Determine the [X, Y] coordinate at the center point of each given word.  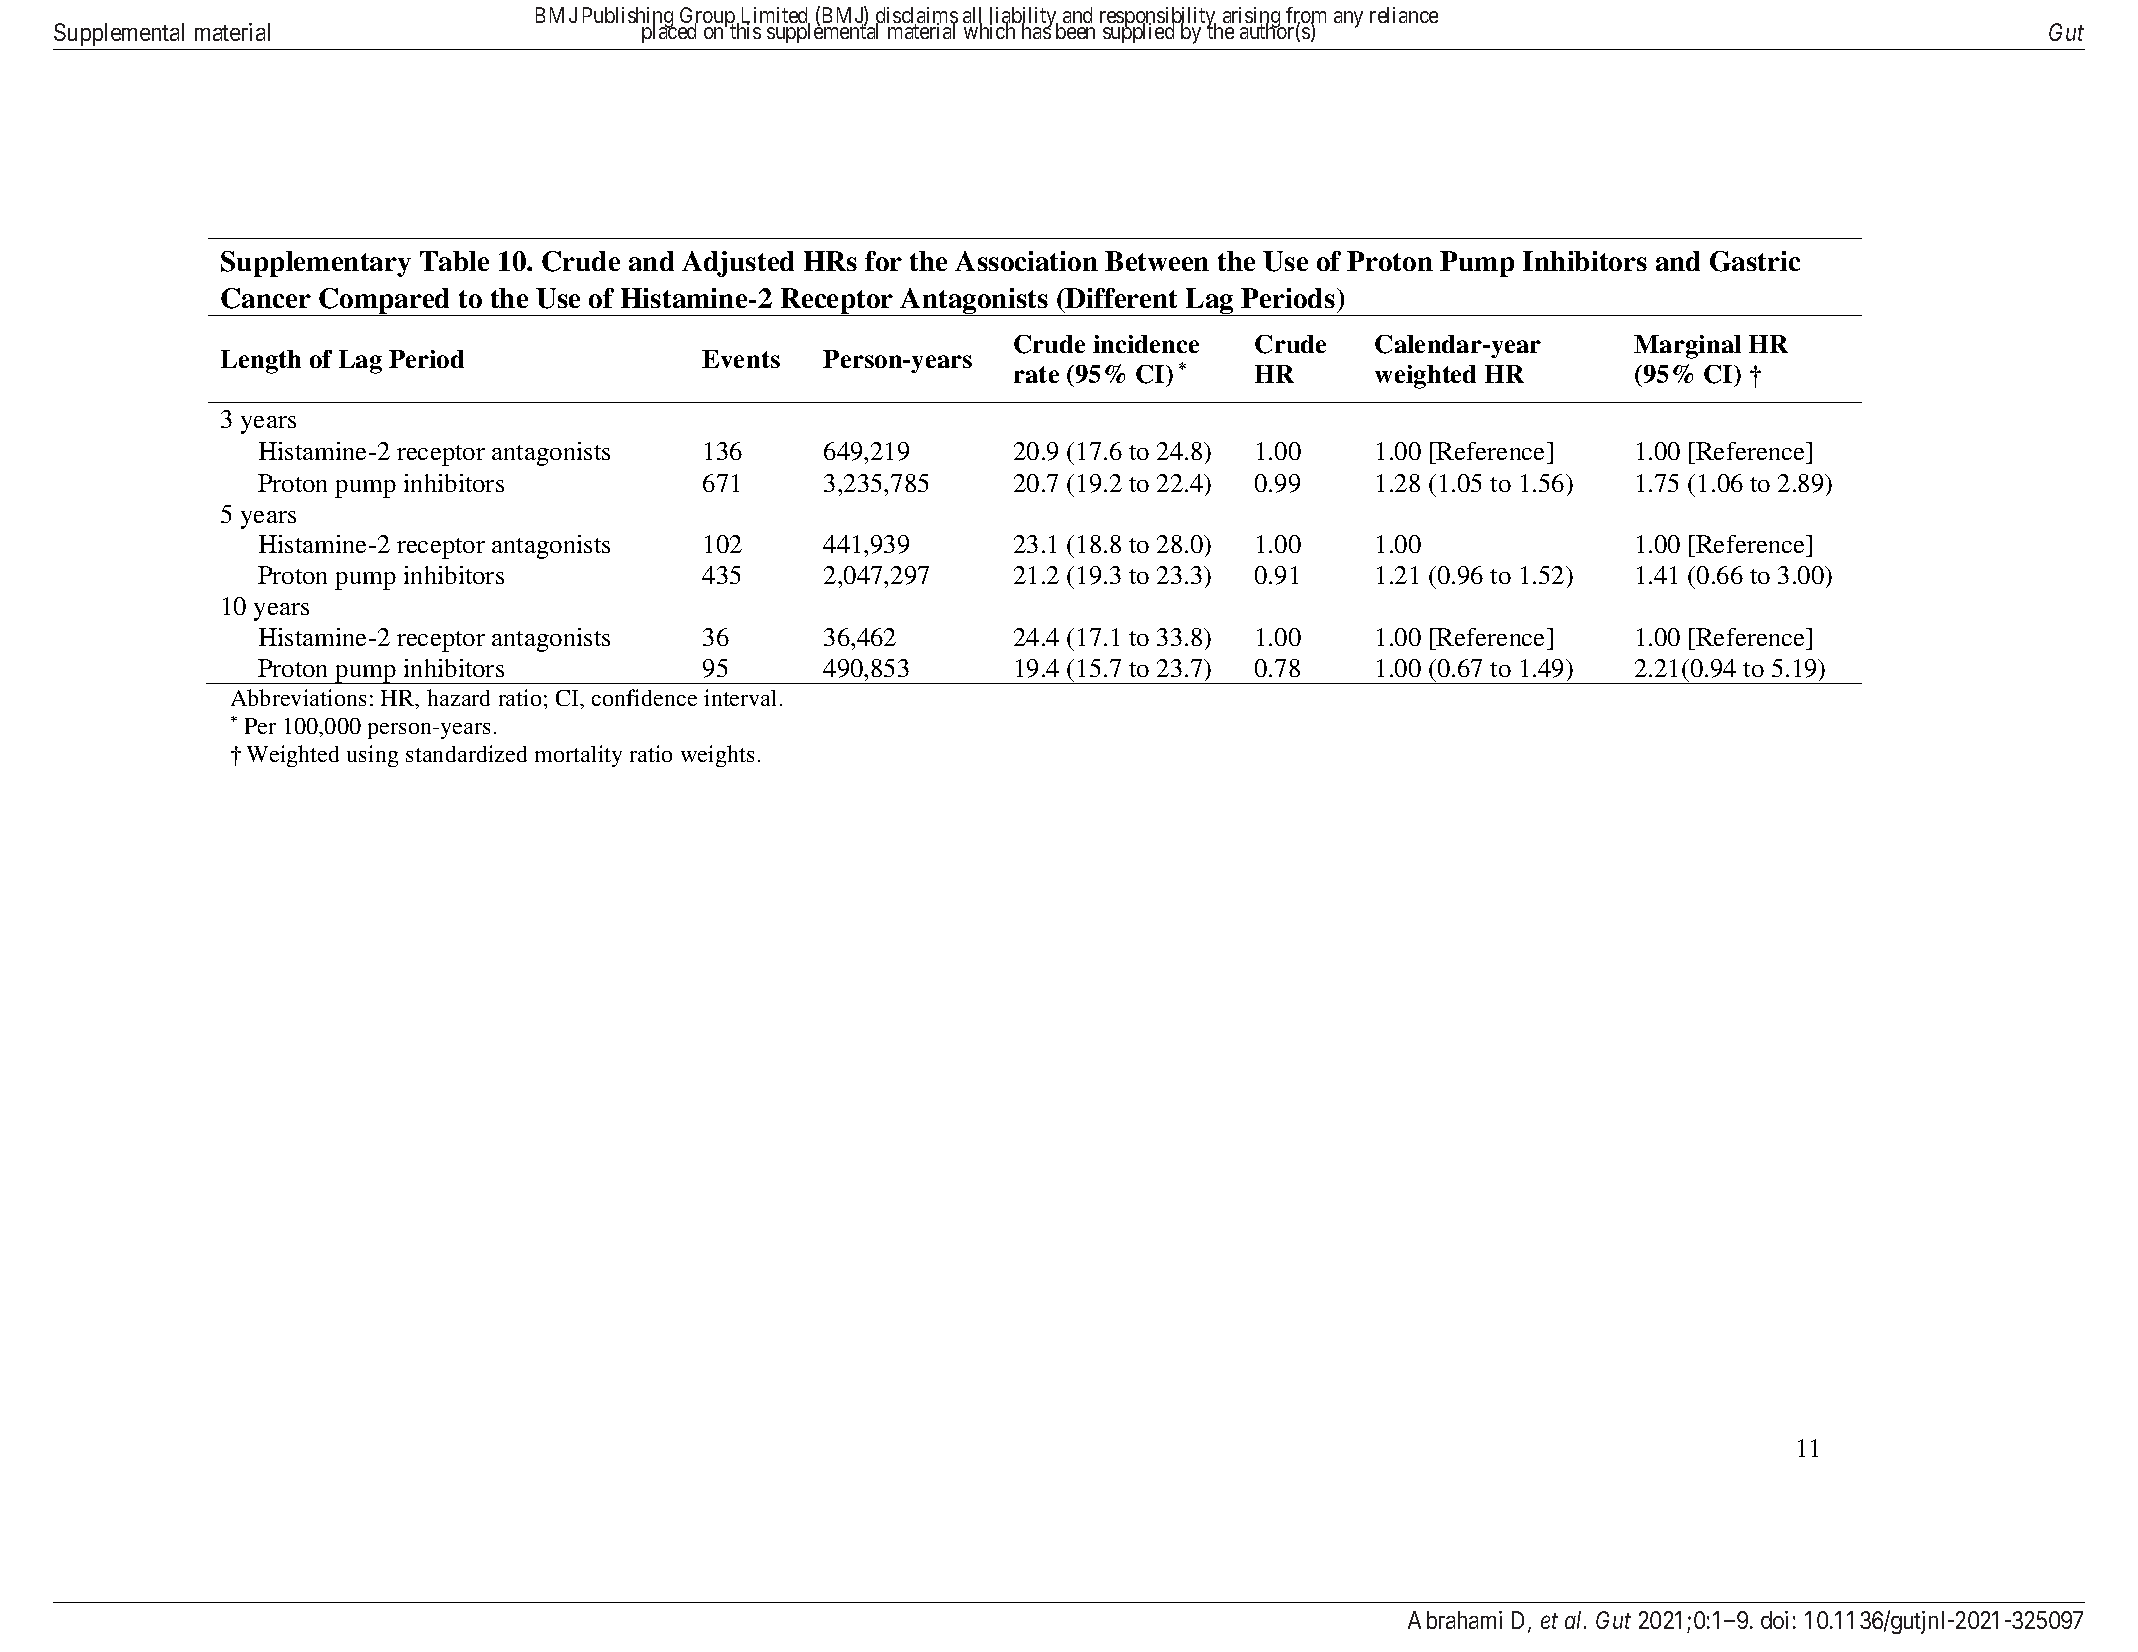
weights [717, 756]
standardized [466, 753]
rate [1036, 374]
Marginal [1687, 347]
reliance [1404, 15]
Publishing [629, 18]
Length [261, 362]
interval [742, 697]
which [991, 30]
